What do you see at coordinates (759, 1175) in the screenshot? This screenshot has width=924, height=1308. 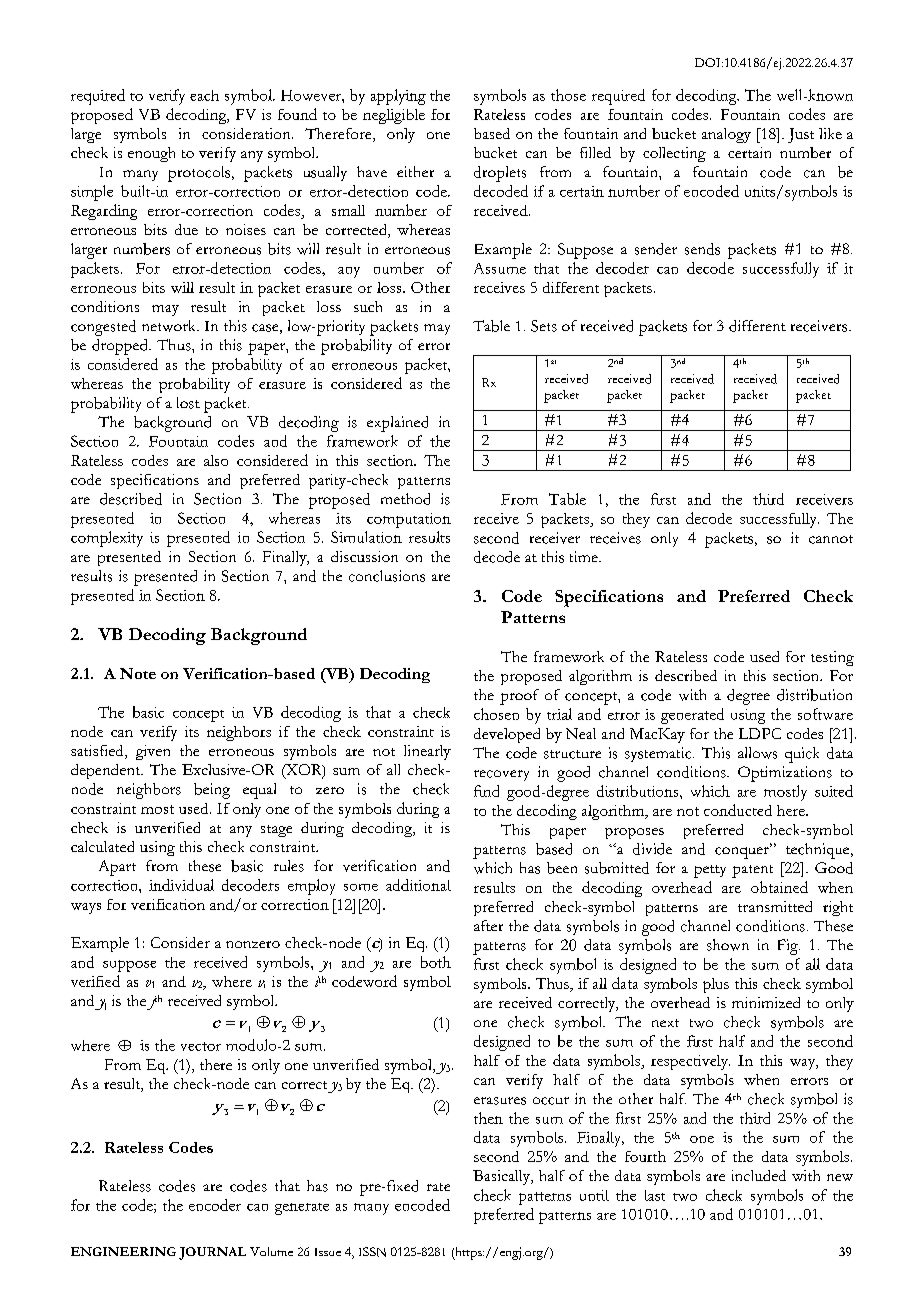 I see `included` at bounding box center [759, 1175].
